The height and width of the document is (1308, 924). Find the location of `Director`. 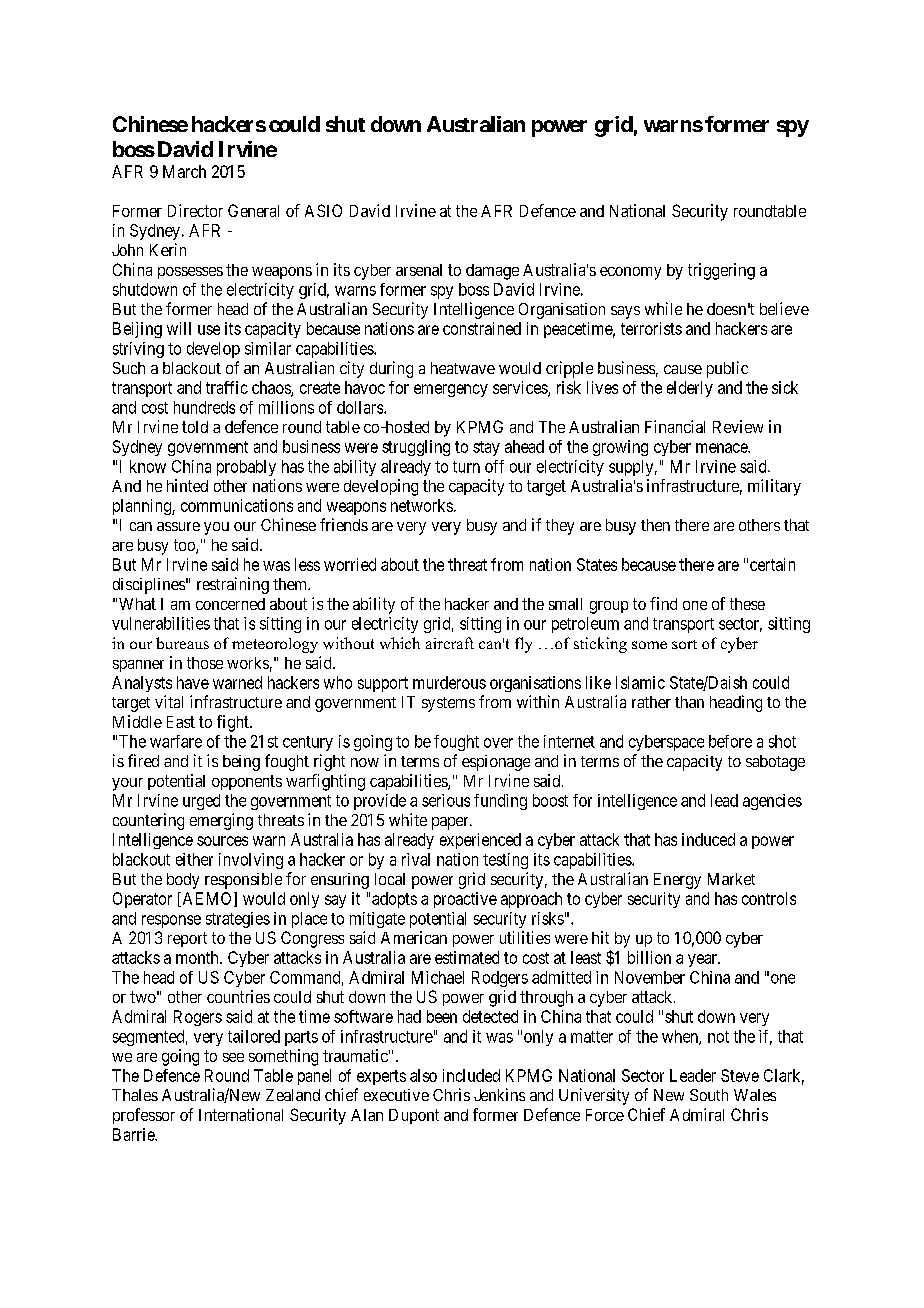

Director is located at coordinates (195, 210).
